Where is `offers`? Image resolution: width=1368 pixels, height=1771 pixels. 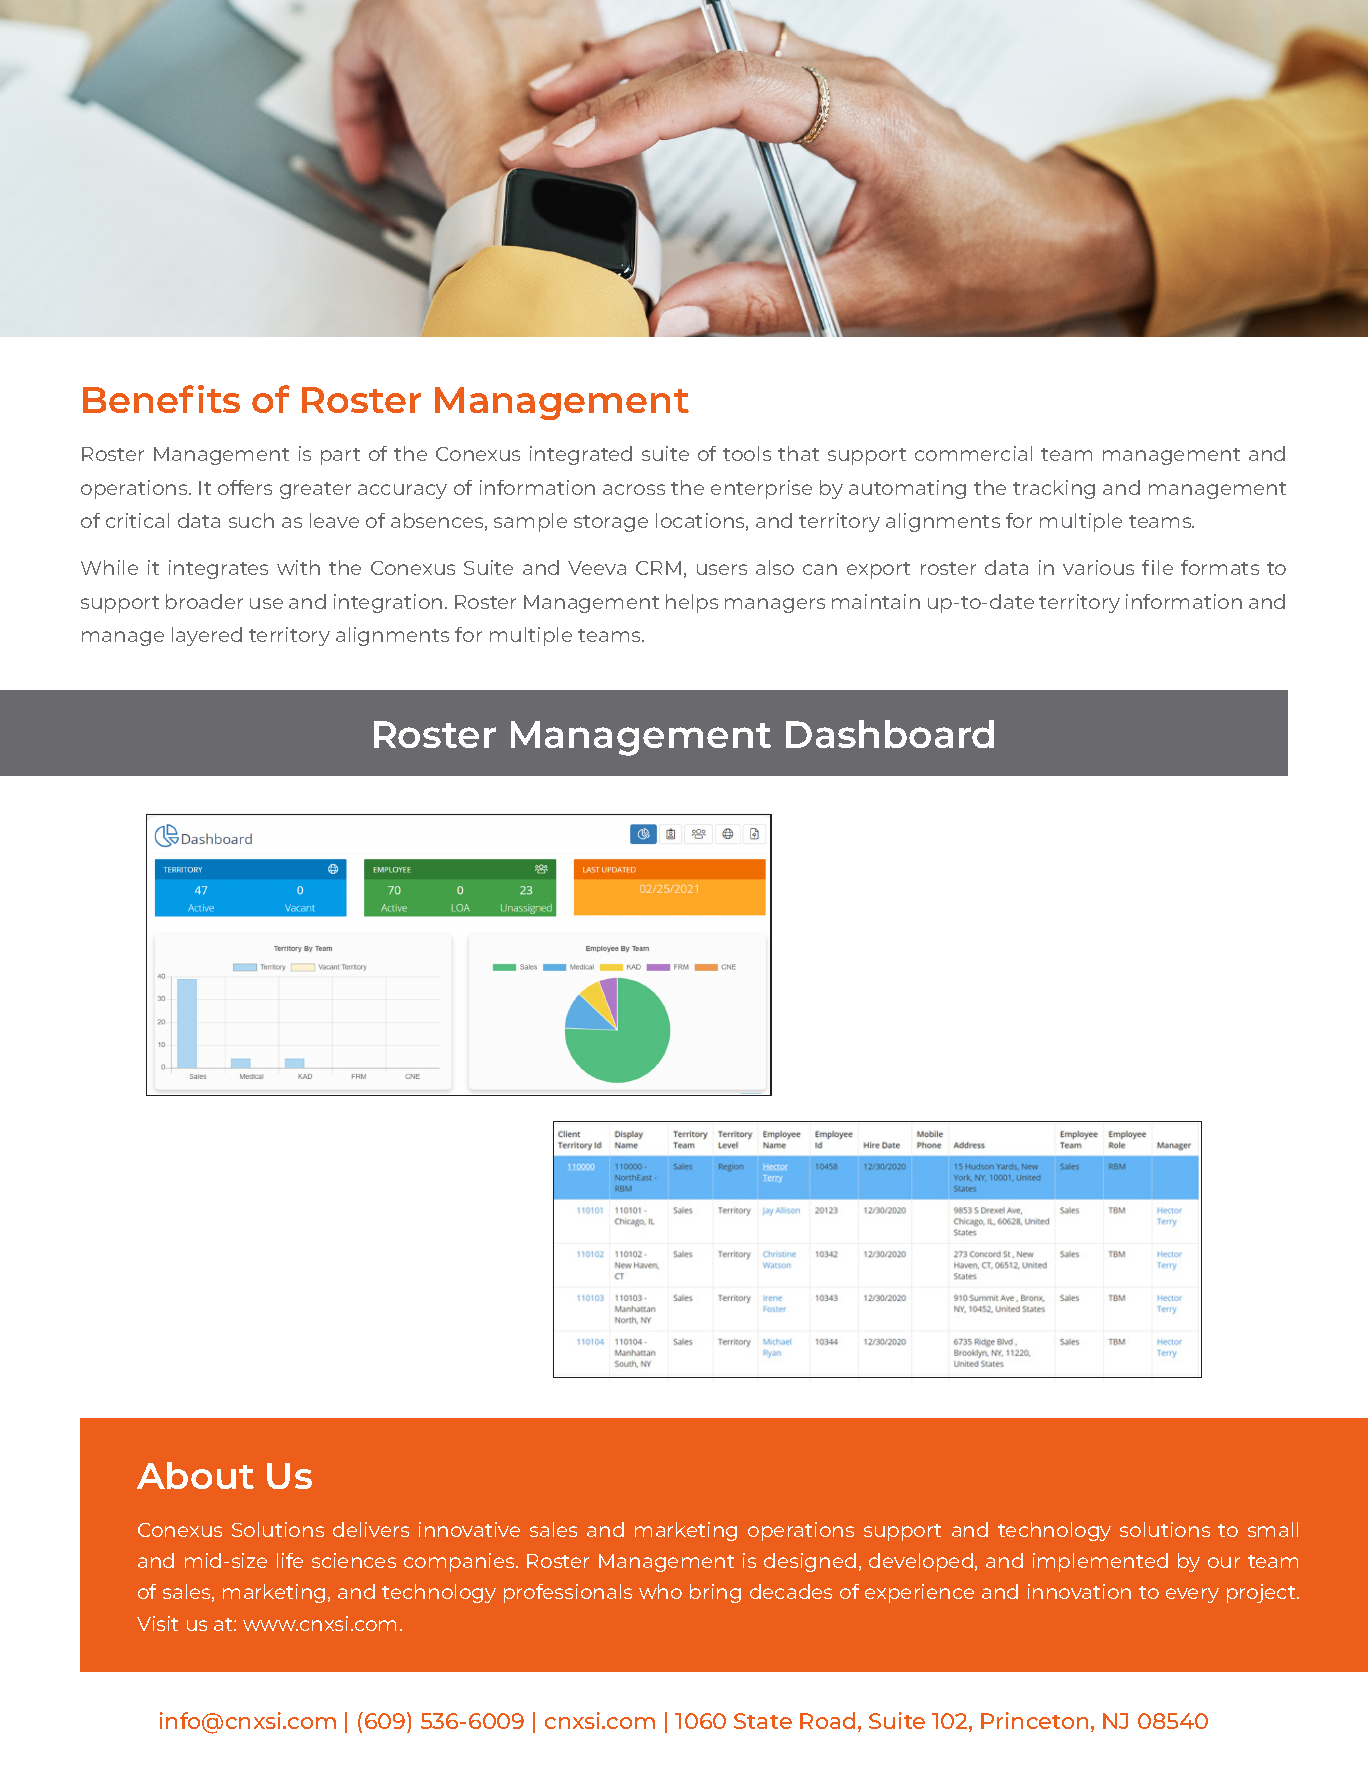 offers is located at coordinates (245, 487).
